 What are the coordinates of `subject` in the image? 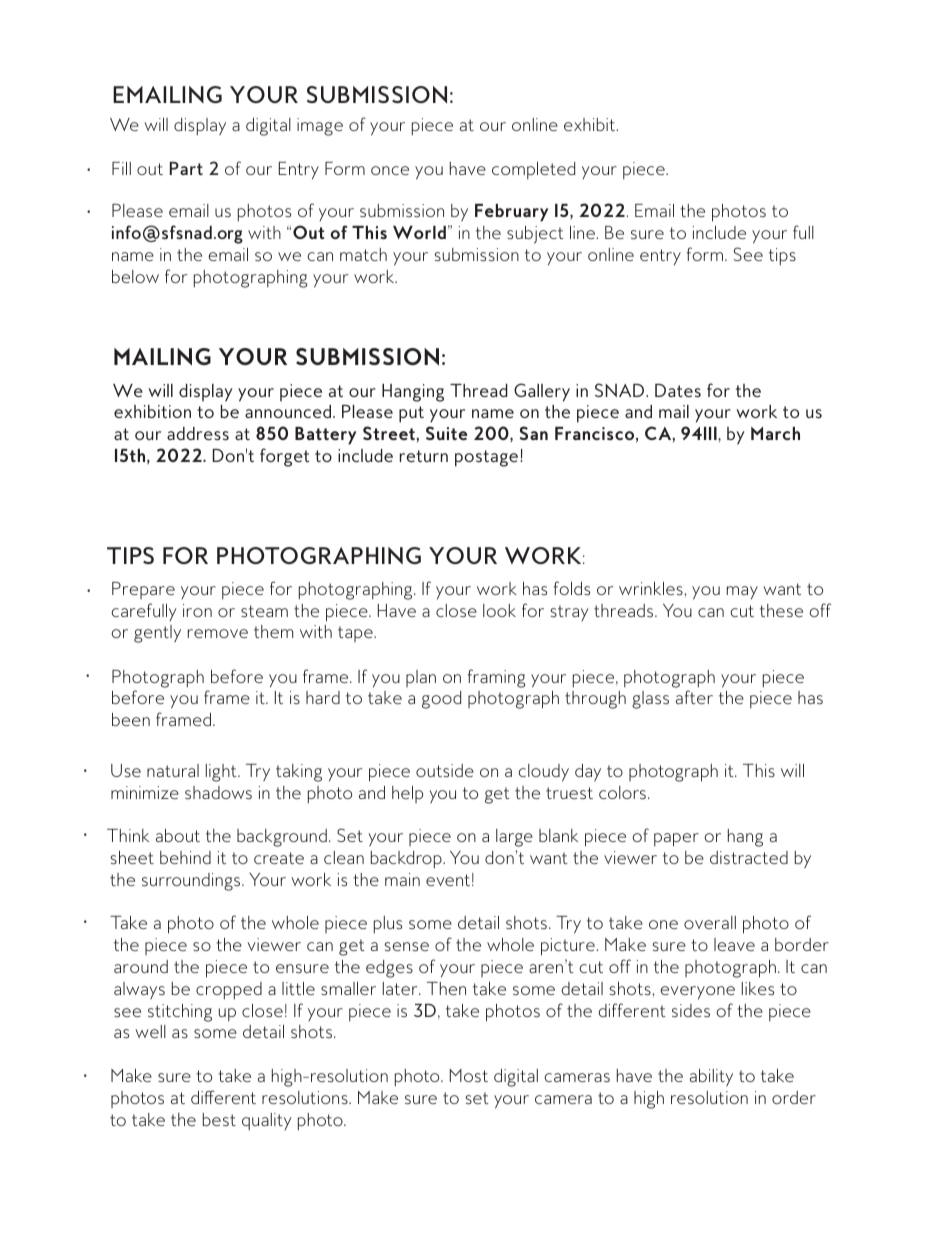 It's located at (535, 235).
